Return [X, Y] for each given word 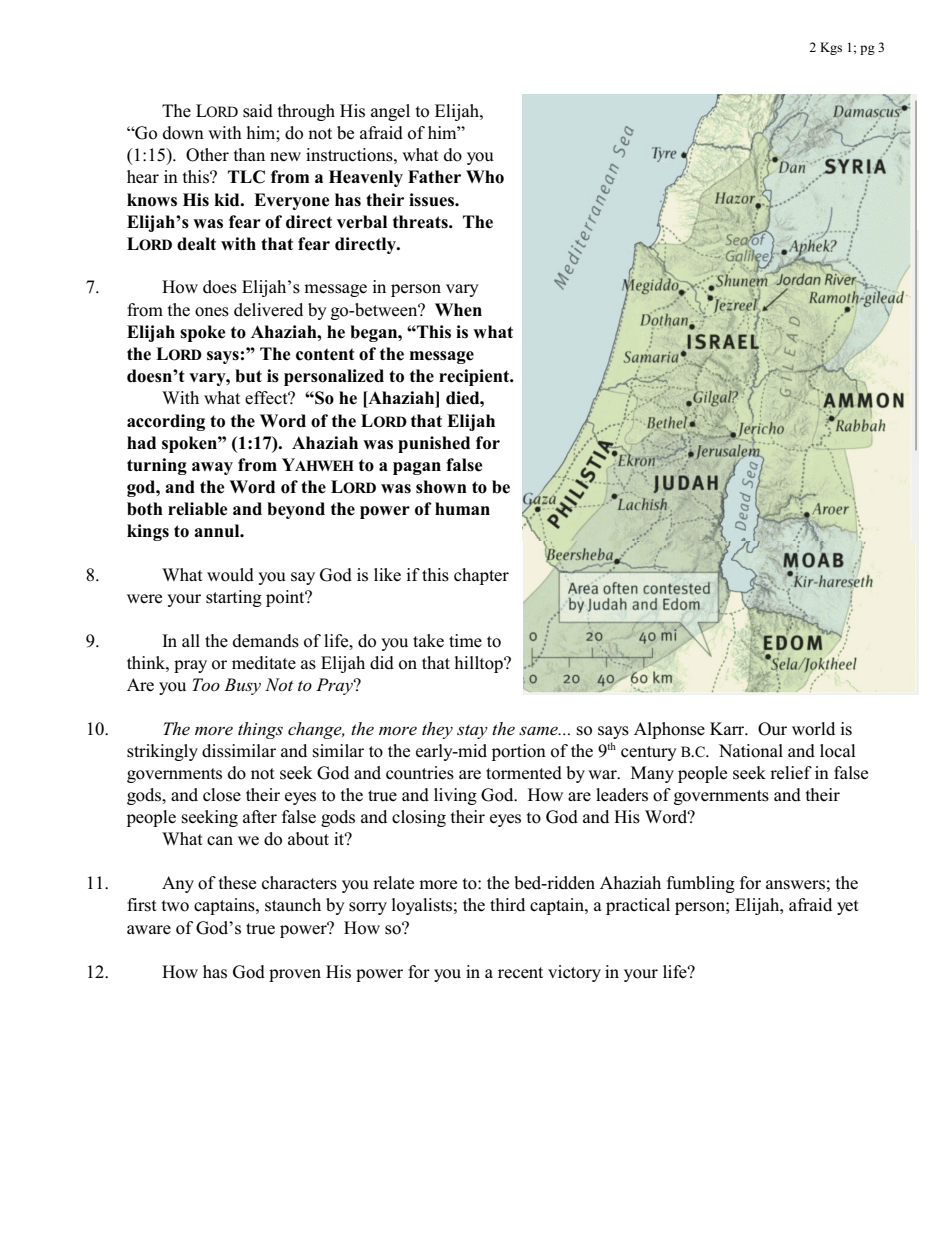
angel [390, 112]
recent [520, 973]
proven [295, 975]
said [258, 111]
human [462, 509]
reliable [198, 509]
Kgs [831, 48]
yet [848, 907]
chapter [481, 576]
